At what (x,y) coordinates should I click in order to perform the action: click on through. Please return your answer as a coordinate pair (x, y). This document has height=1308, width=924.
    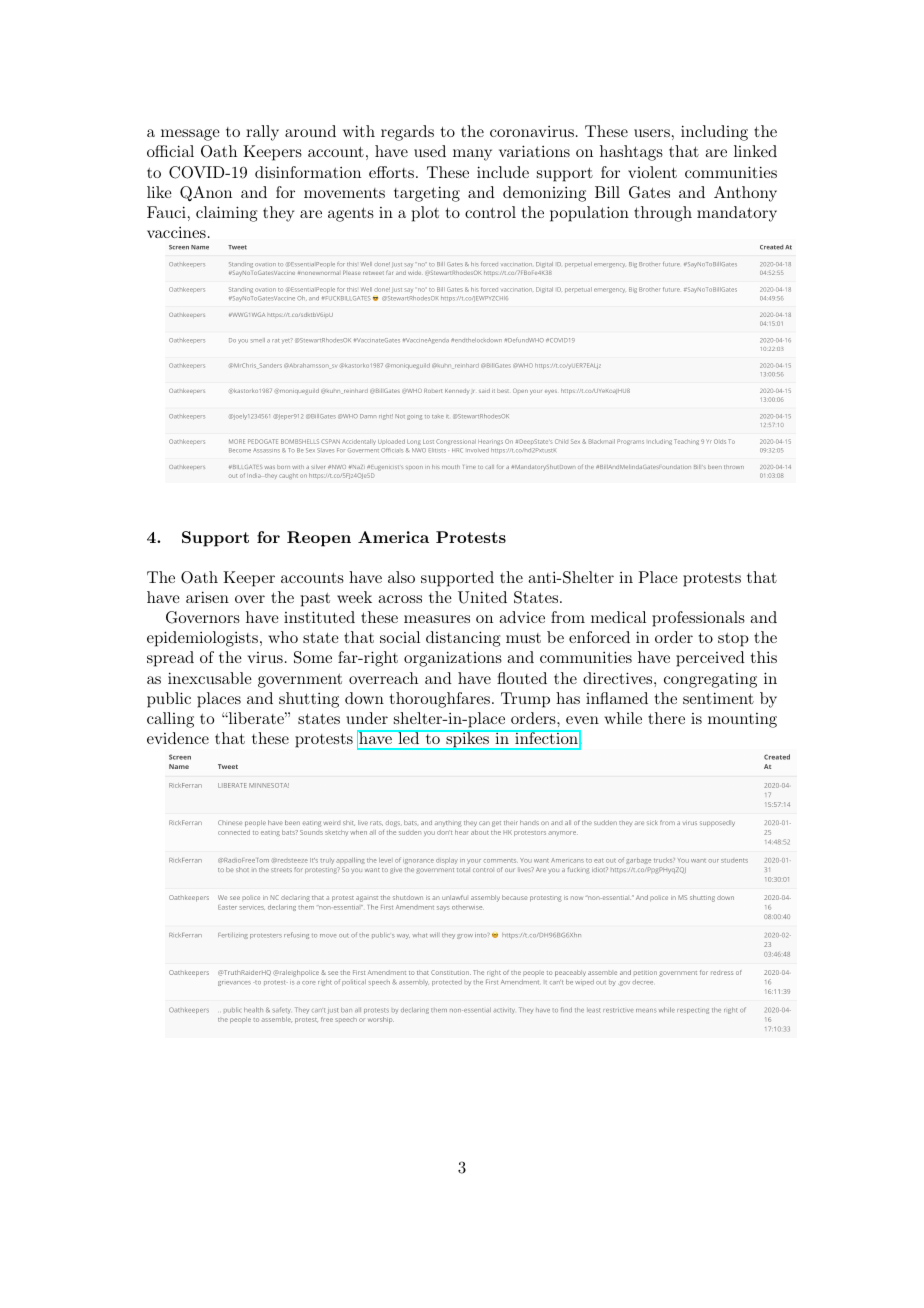
    Looking at the image, I should click on (663, 214).
